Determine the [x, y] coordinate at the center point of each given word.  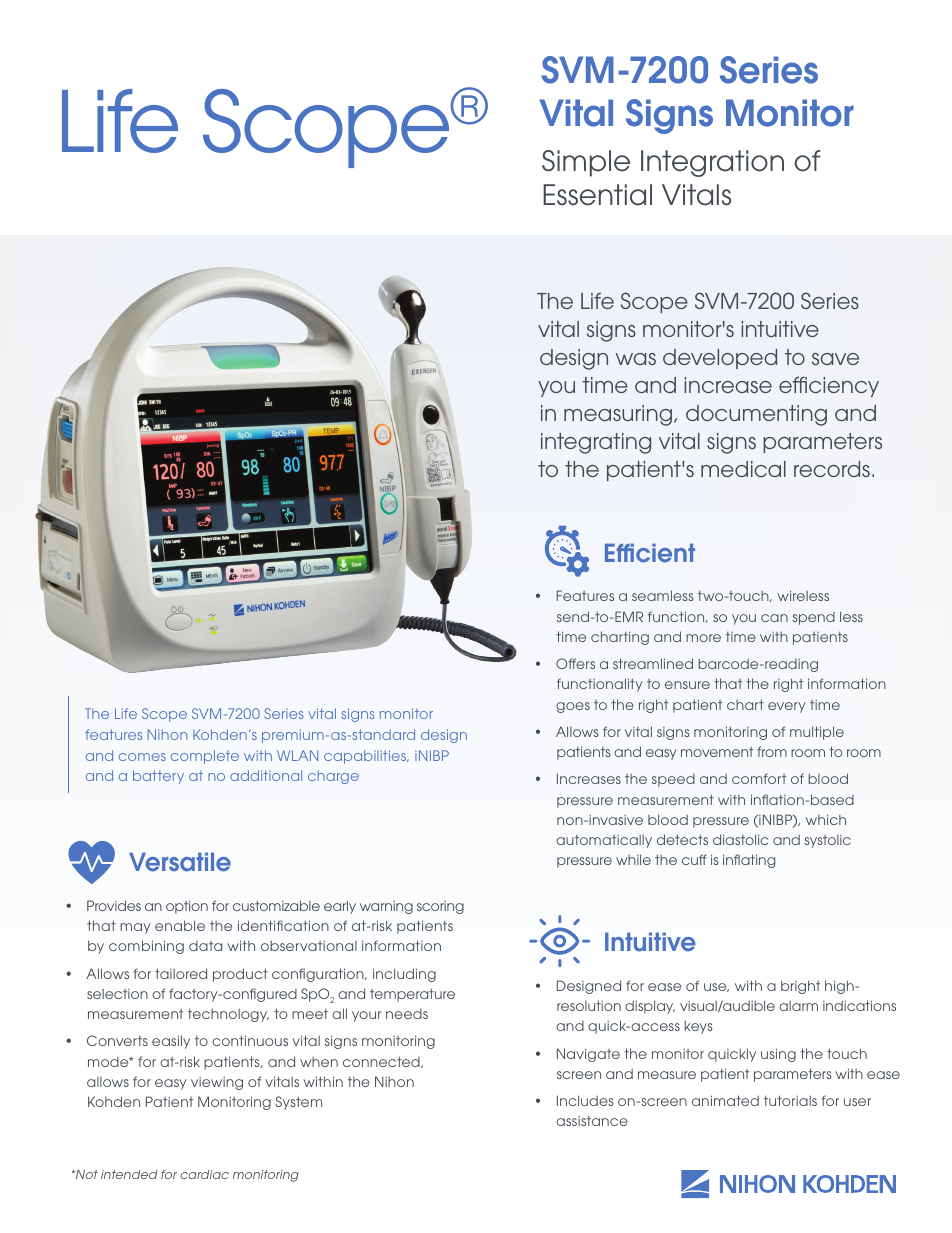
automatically [604, 841]
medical [743, 469]
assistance [592, 1121]
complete [205, 757]
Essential [597, 195]
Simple [586, 163]
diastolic [740, 839]
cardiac [204, 1174]
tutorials [790, 1100]
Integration [712, 163]
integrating [596, 443]
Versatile [180, 862]
